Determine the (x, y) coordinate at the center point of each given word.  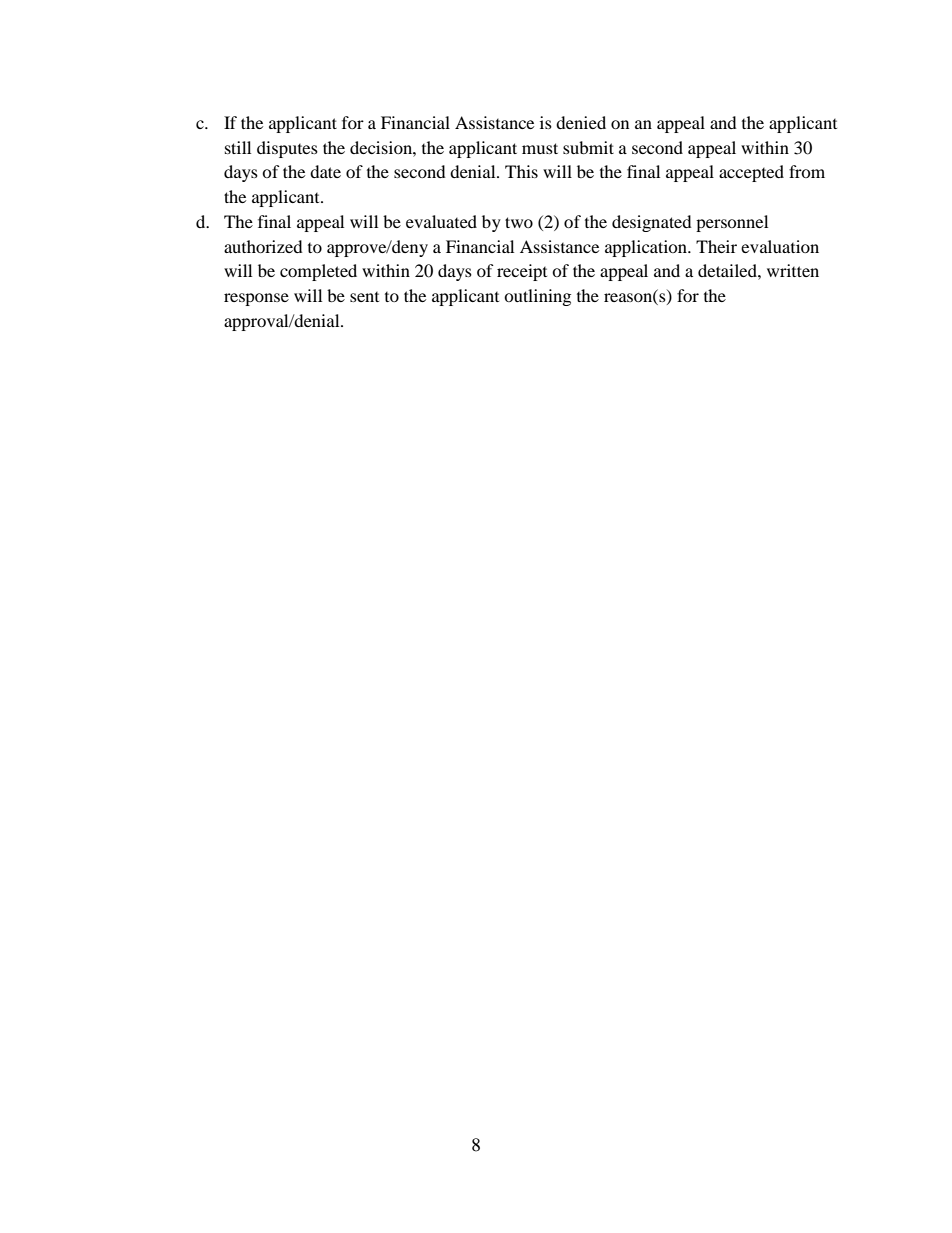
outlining (537, 297)
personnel (732, 223)
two (519, 222)
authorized (263, 246)
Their (716, 246)
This (521, 171)
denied (581, 122)
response (256, 299)
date (325, 171)
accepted (751, 173)
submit (588, 147)
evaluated (441, 221)
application (647, 248)
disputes (287, 149)
